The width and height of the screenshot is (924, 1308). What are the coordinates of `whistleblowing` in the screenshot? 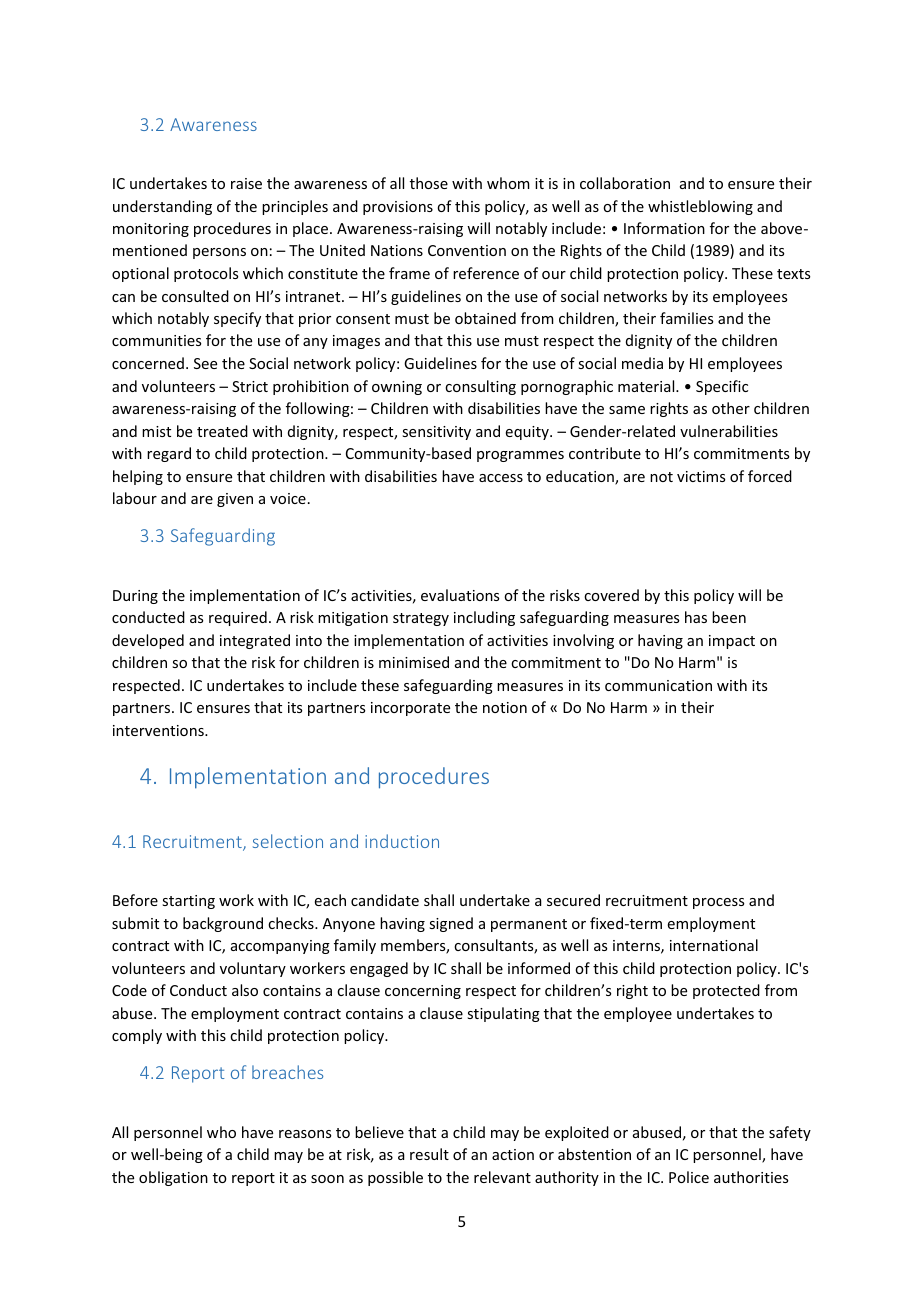 It's located at (700, 207).
